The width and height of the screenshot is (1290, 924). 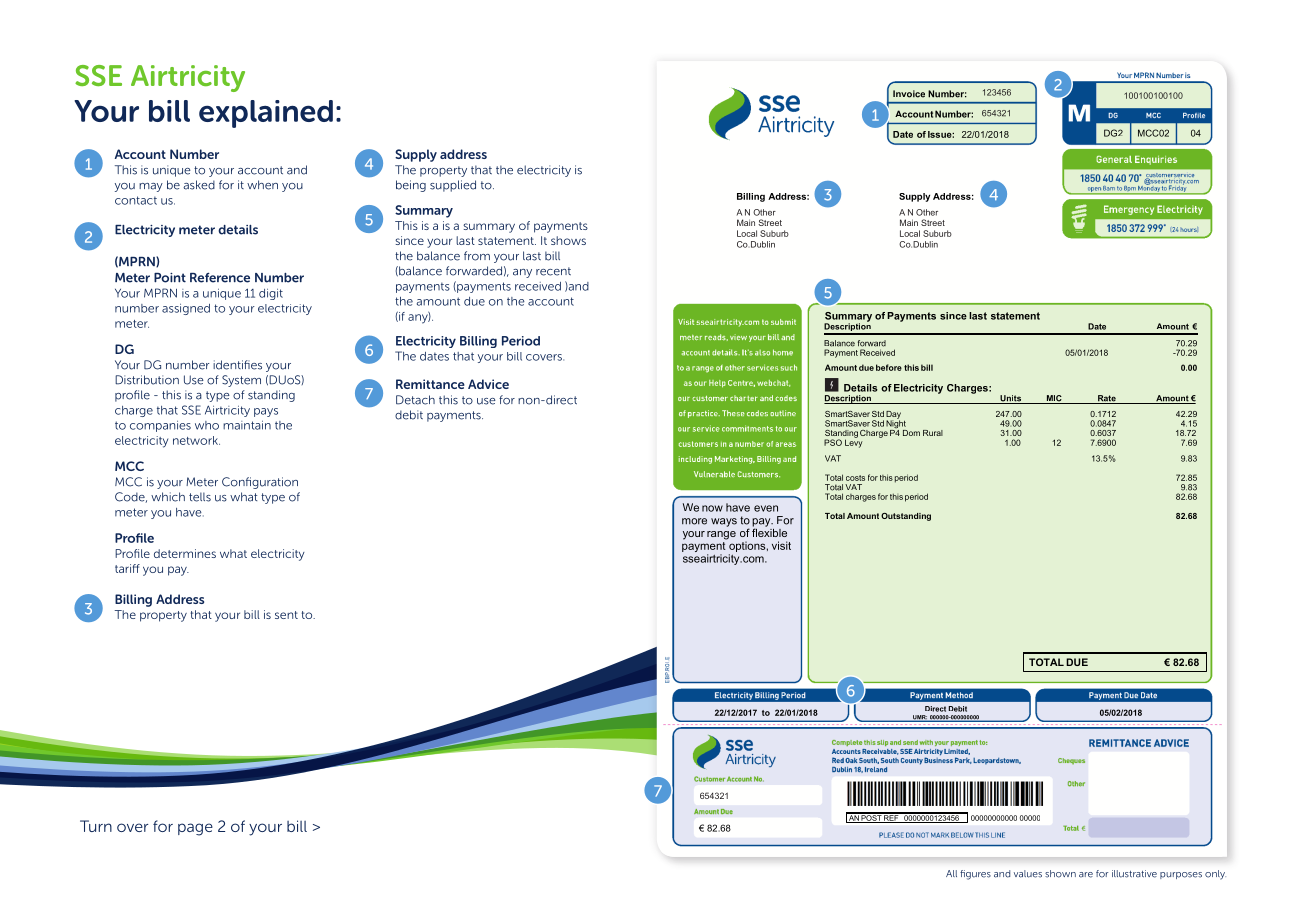 I want to click on sent, so click(x=286, y=615).
